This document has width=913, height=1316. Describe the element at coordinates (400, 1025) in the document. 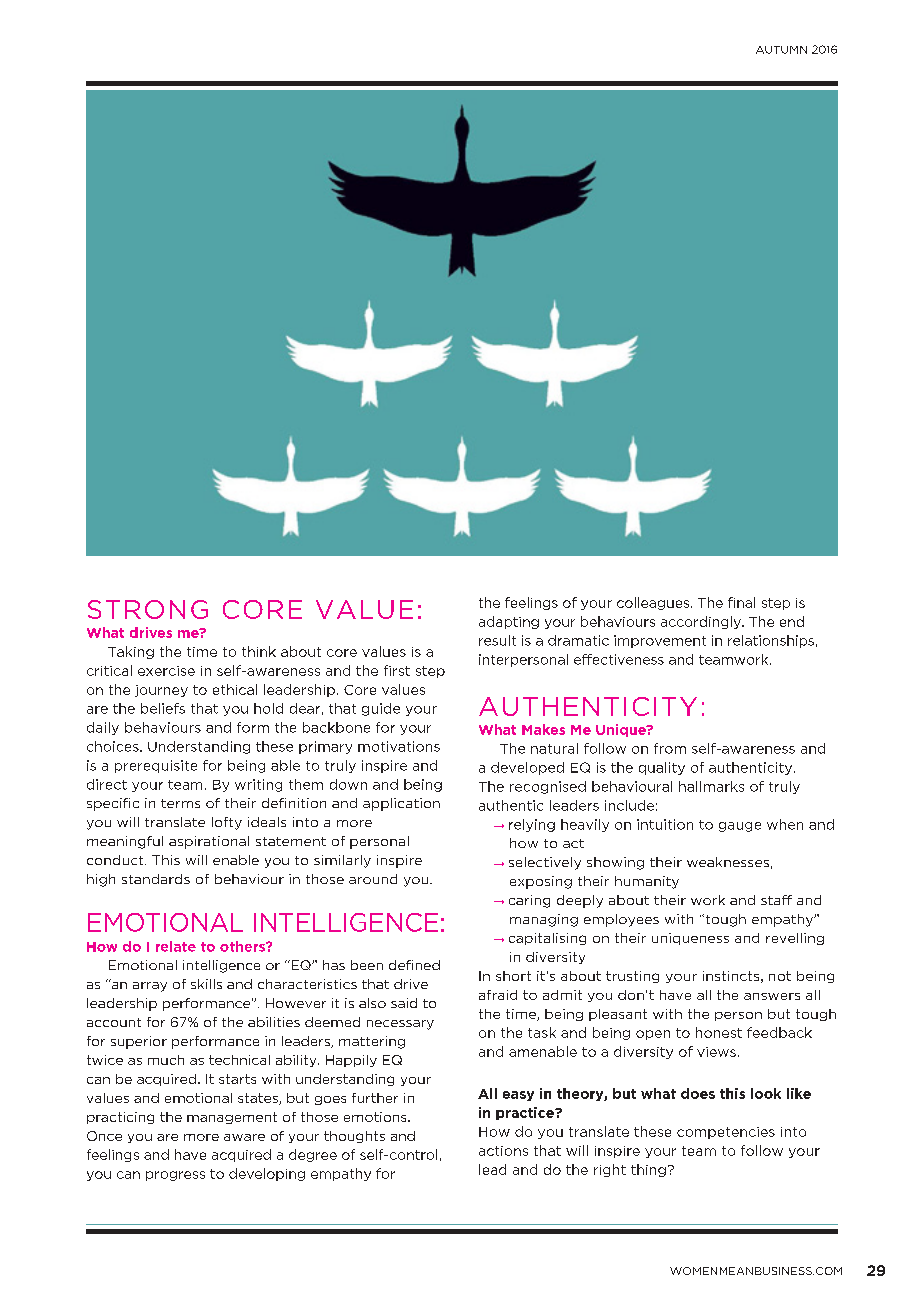

I see `necessary` at that location.
